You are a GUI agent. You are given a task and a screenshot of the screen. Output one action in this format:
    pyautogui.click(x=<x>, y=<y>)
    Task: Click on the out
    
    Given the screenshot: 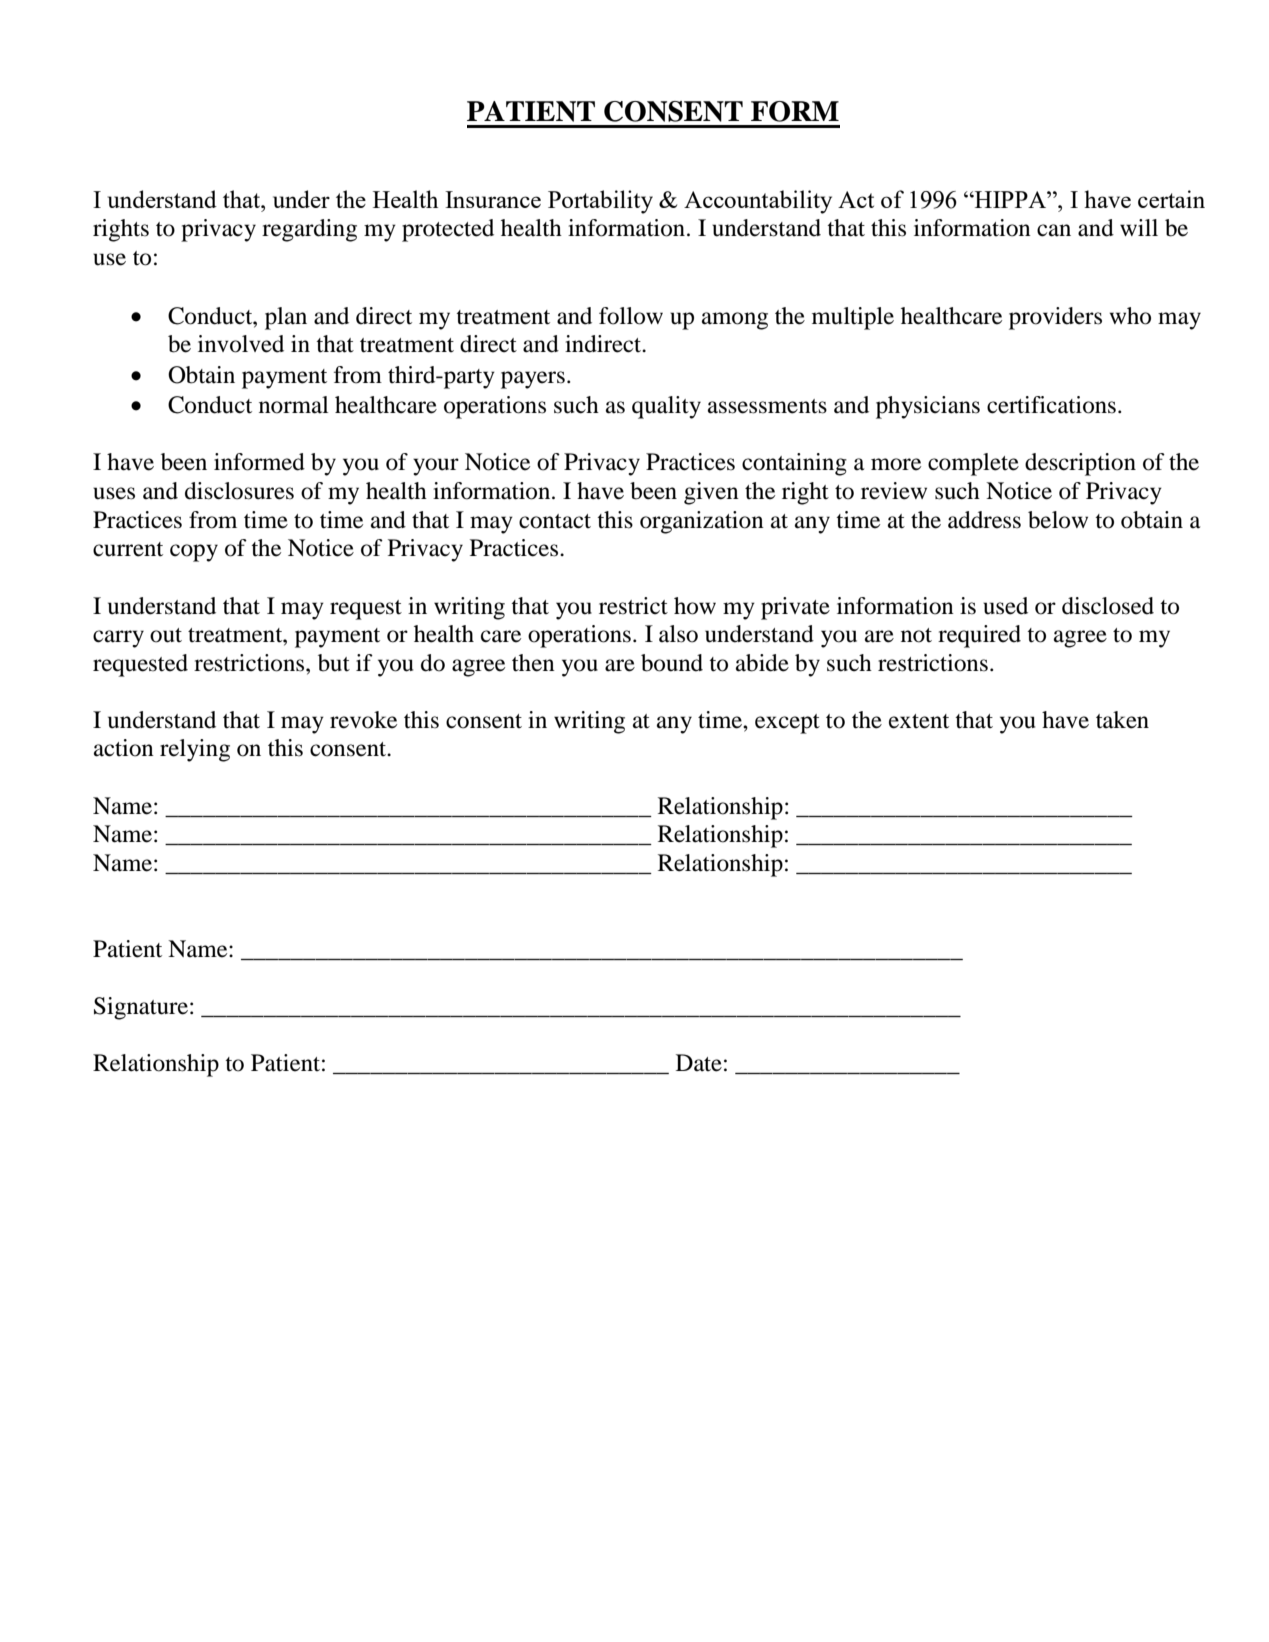 What is the action you would take?
    pyautogui.click(x=166, y=635)
